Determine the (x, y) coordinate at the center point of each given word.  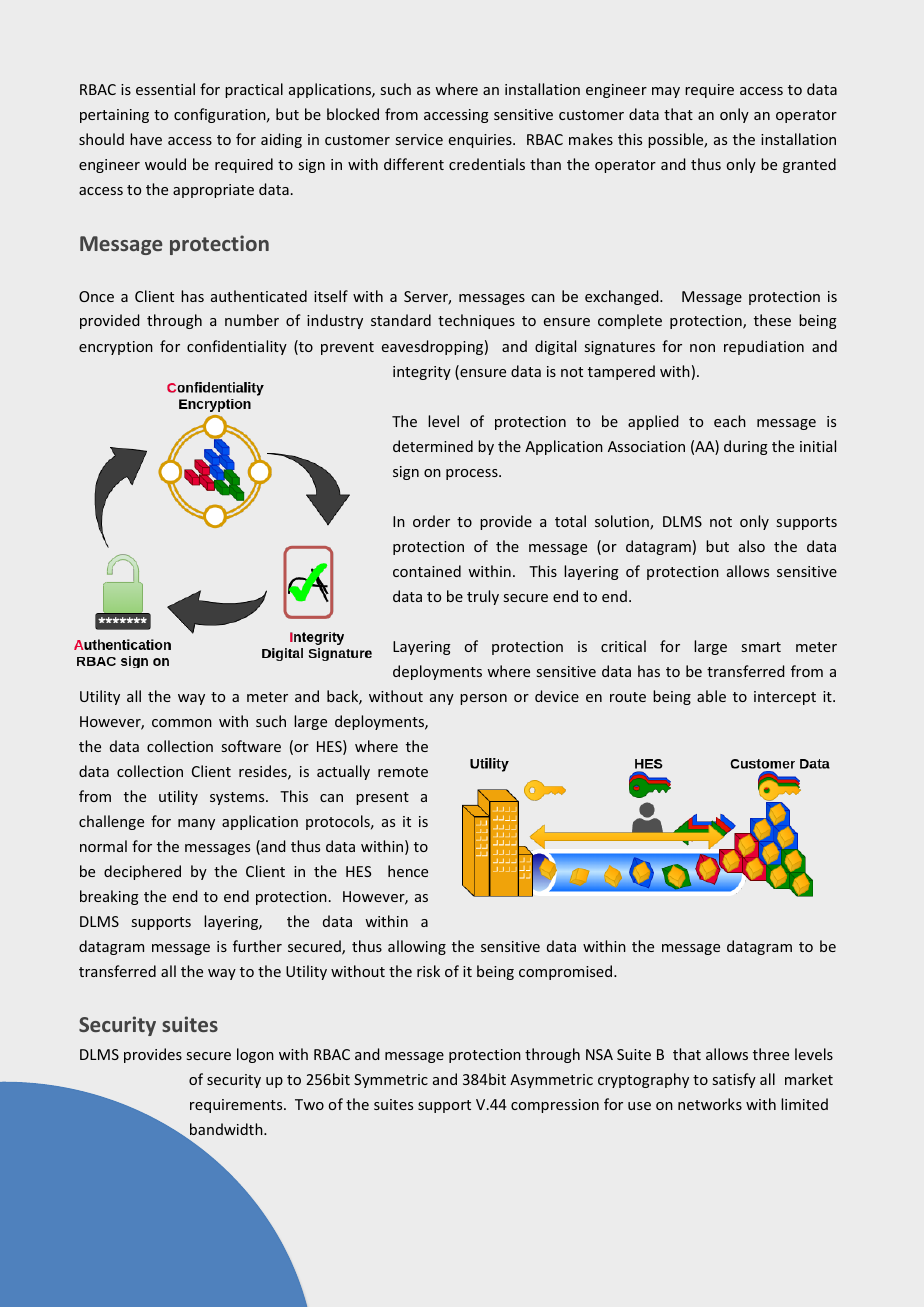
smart (761, 647)
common (182, 723)
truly (483, 597)
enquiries (481, 141)
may (666, 92)
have (146, 139)
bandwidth (227, 1129)
